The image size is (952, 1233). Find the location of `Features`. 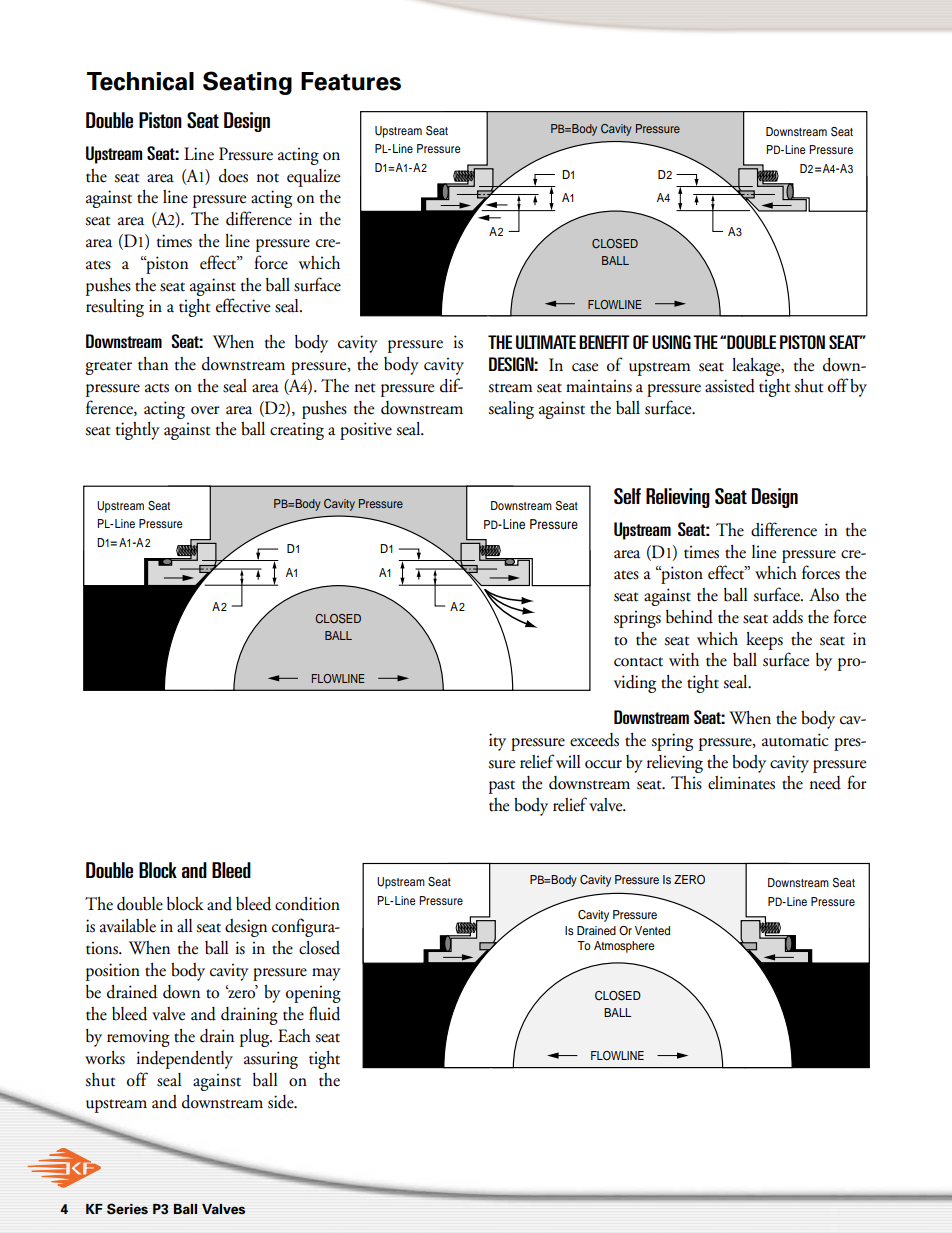

Features is located at coordinates (351, 81).
